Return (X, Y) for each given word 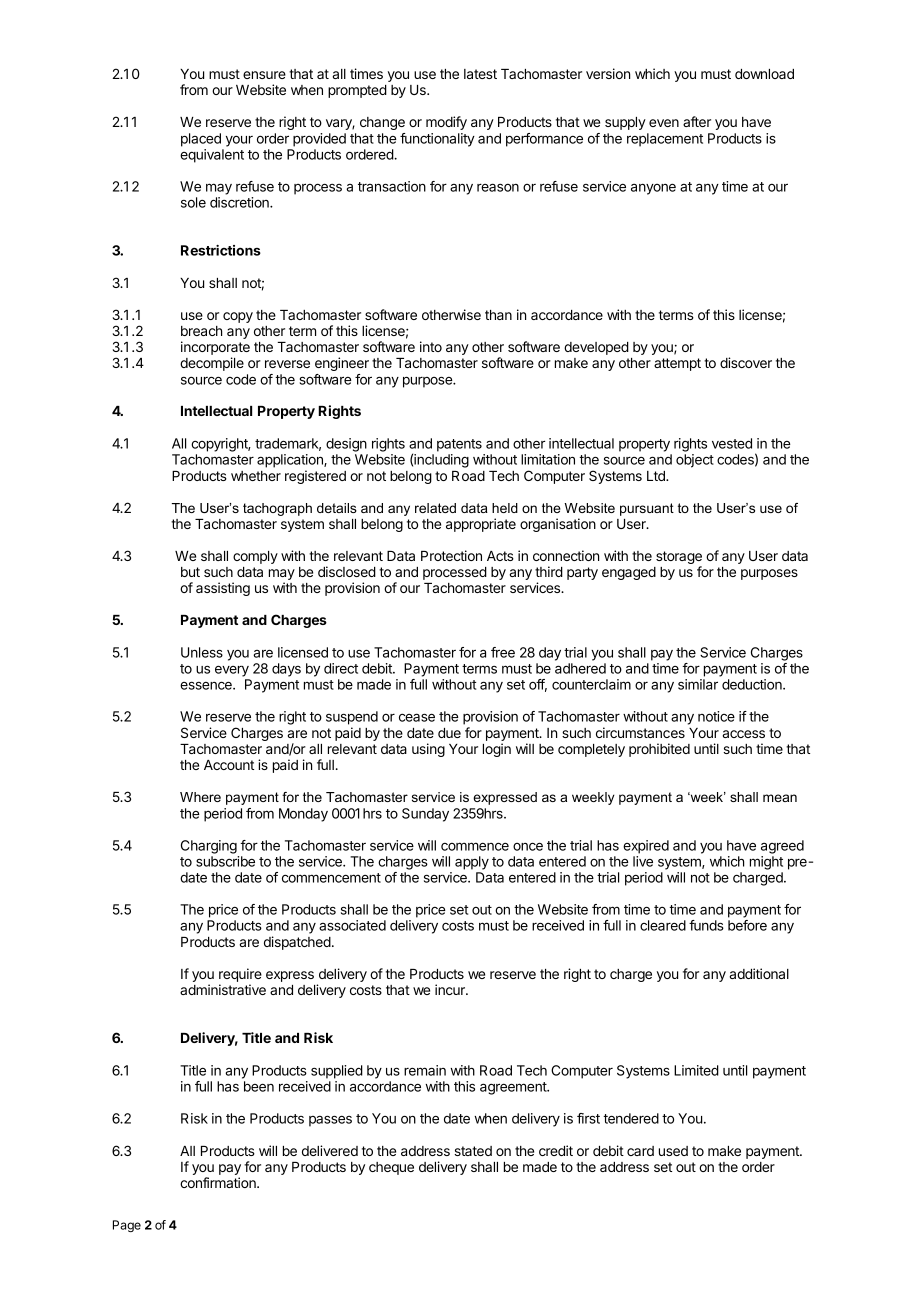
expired (646, 847)
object (695, 461)
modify (446, 123)
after (697, 121)
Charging (209, 847)
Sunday (425, 815)
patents (459, 445)
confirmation (219, 1182)
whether (256, 476)
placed (201, 140)
